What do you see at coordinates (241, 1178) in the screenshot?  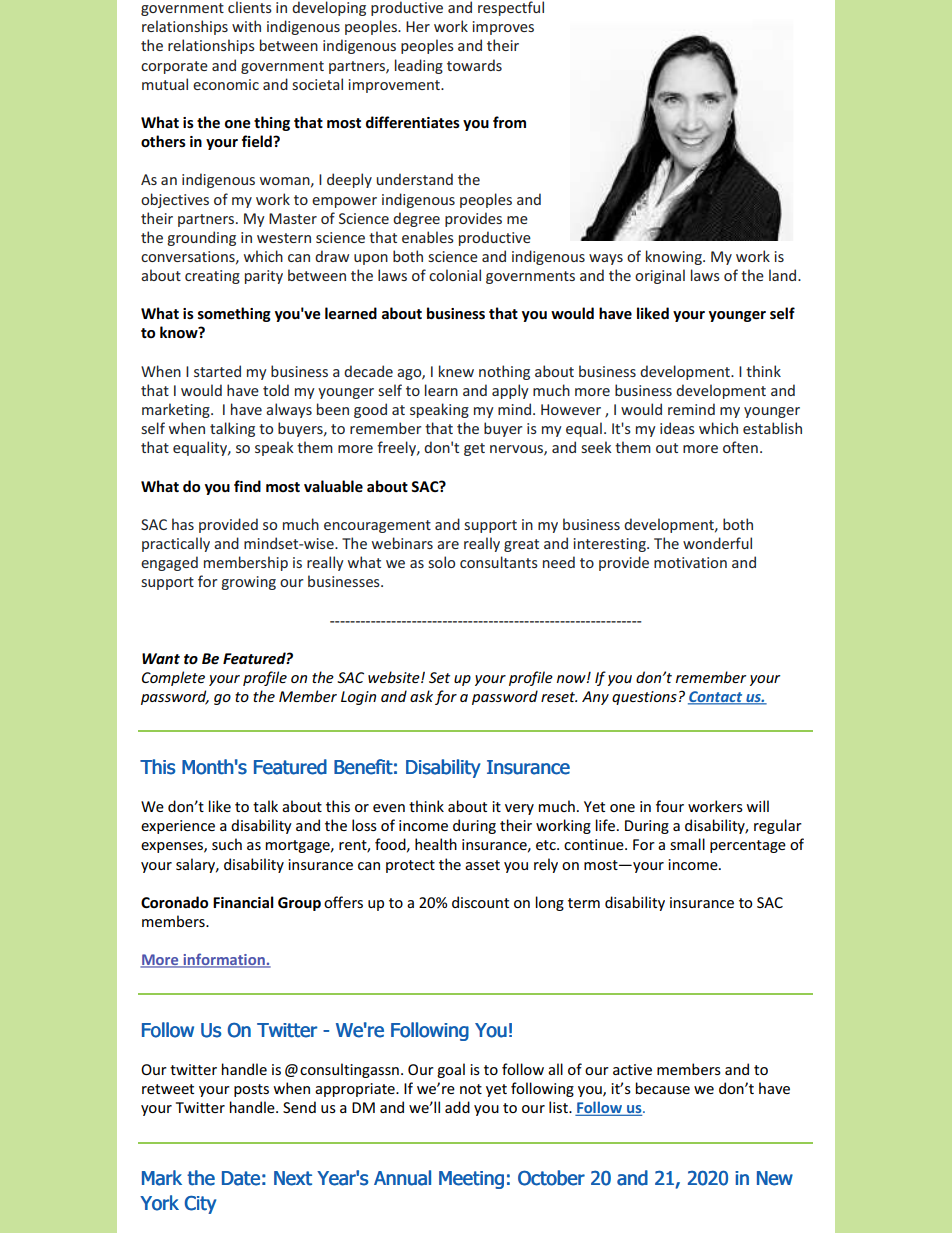 I see `Date` at bounding box center [241, 1178].
